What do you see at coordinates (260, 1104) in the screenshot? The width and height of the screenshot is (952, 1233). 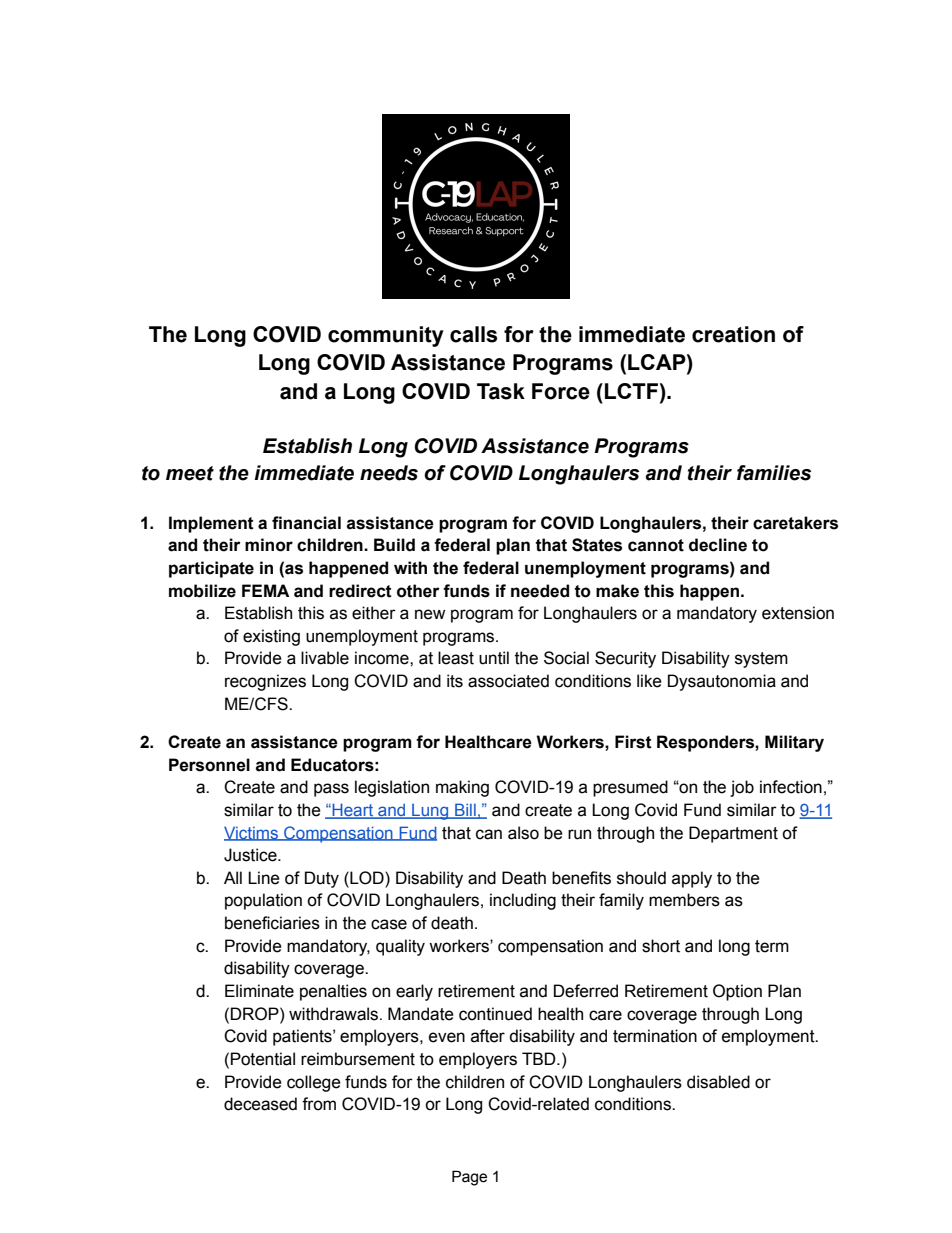 I see `deceased` at bounding box center [260, 1104].
